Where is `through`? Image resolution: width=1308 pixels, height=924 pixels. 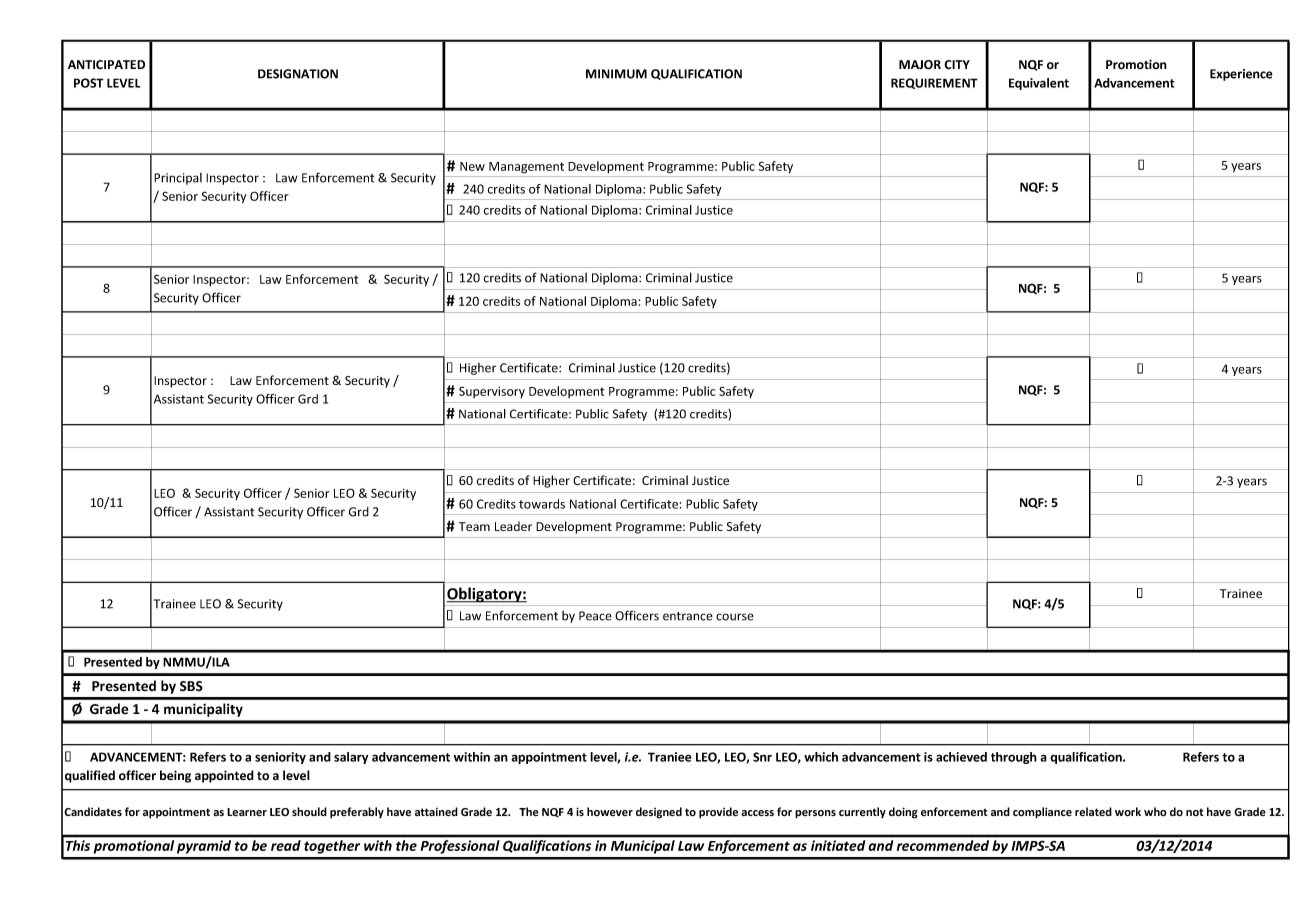
through is located at coordinates (1014, 758).
